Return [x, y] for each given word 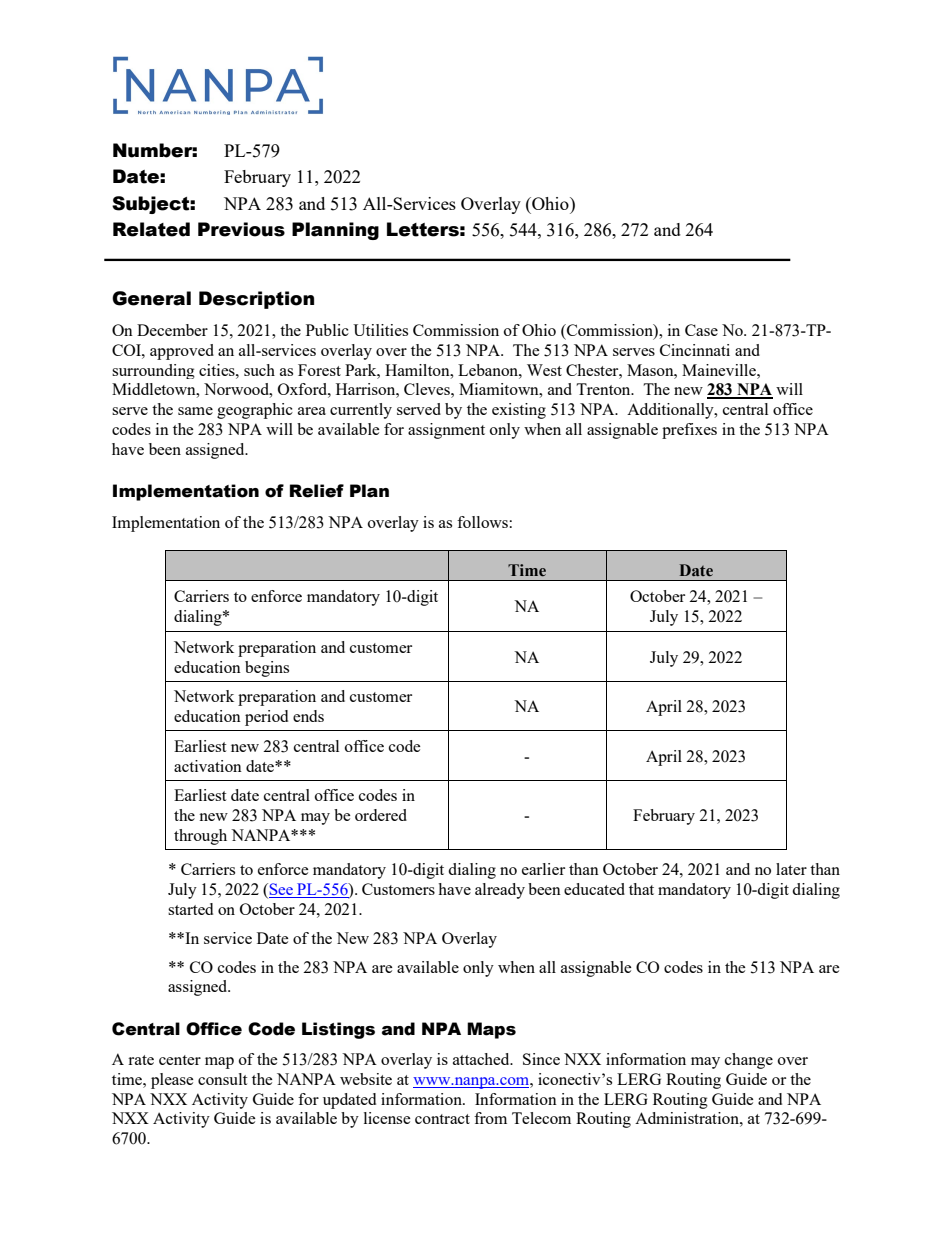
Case [701, 330]
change [749, 1061]
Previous [241, 229]
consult [222, 1079]
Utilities [380, 330]
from [490, 1118]
